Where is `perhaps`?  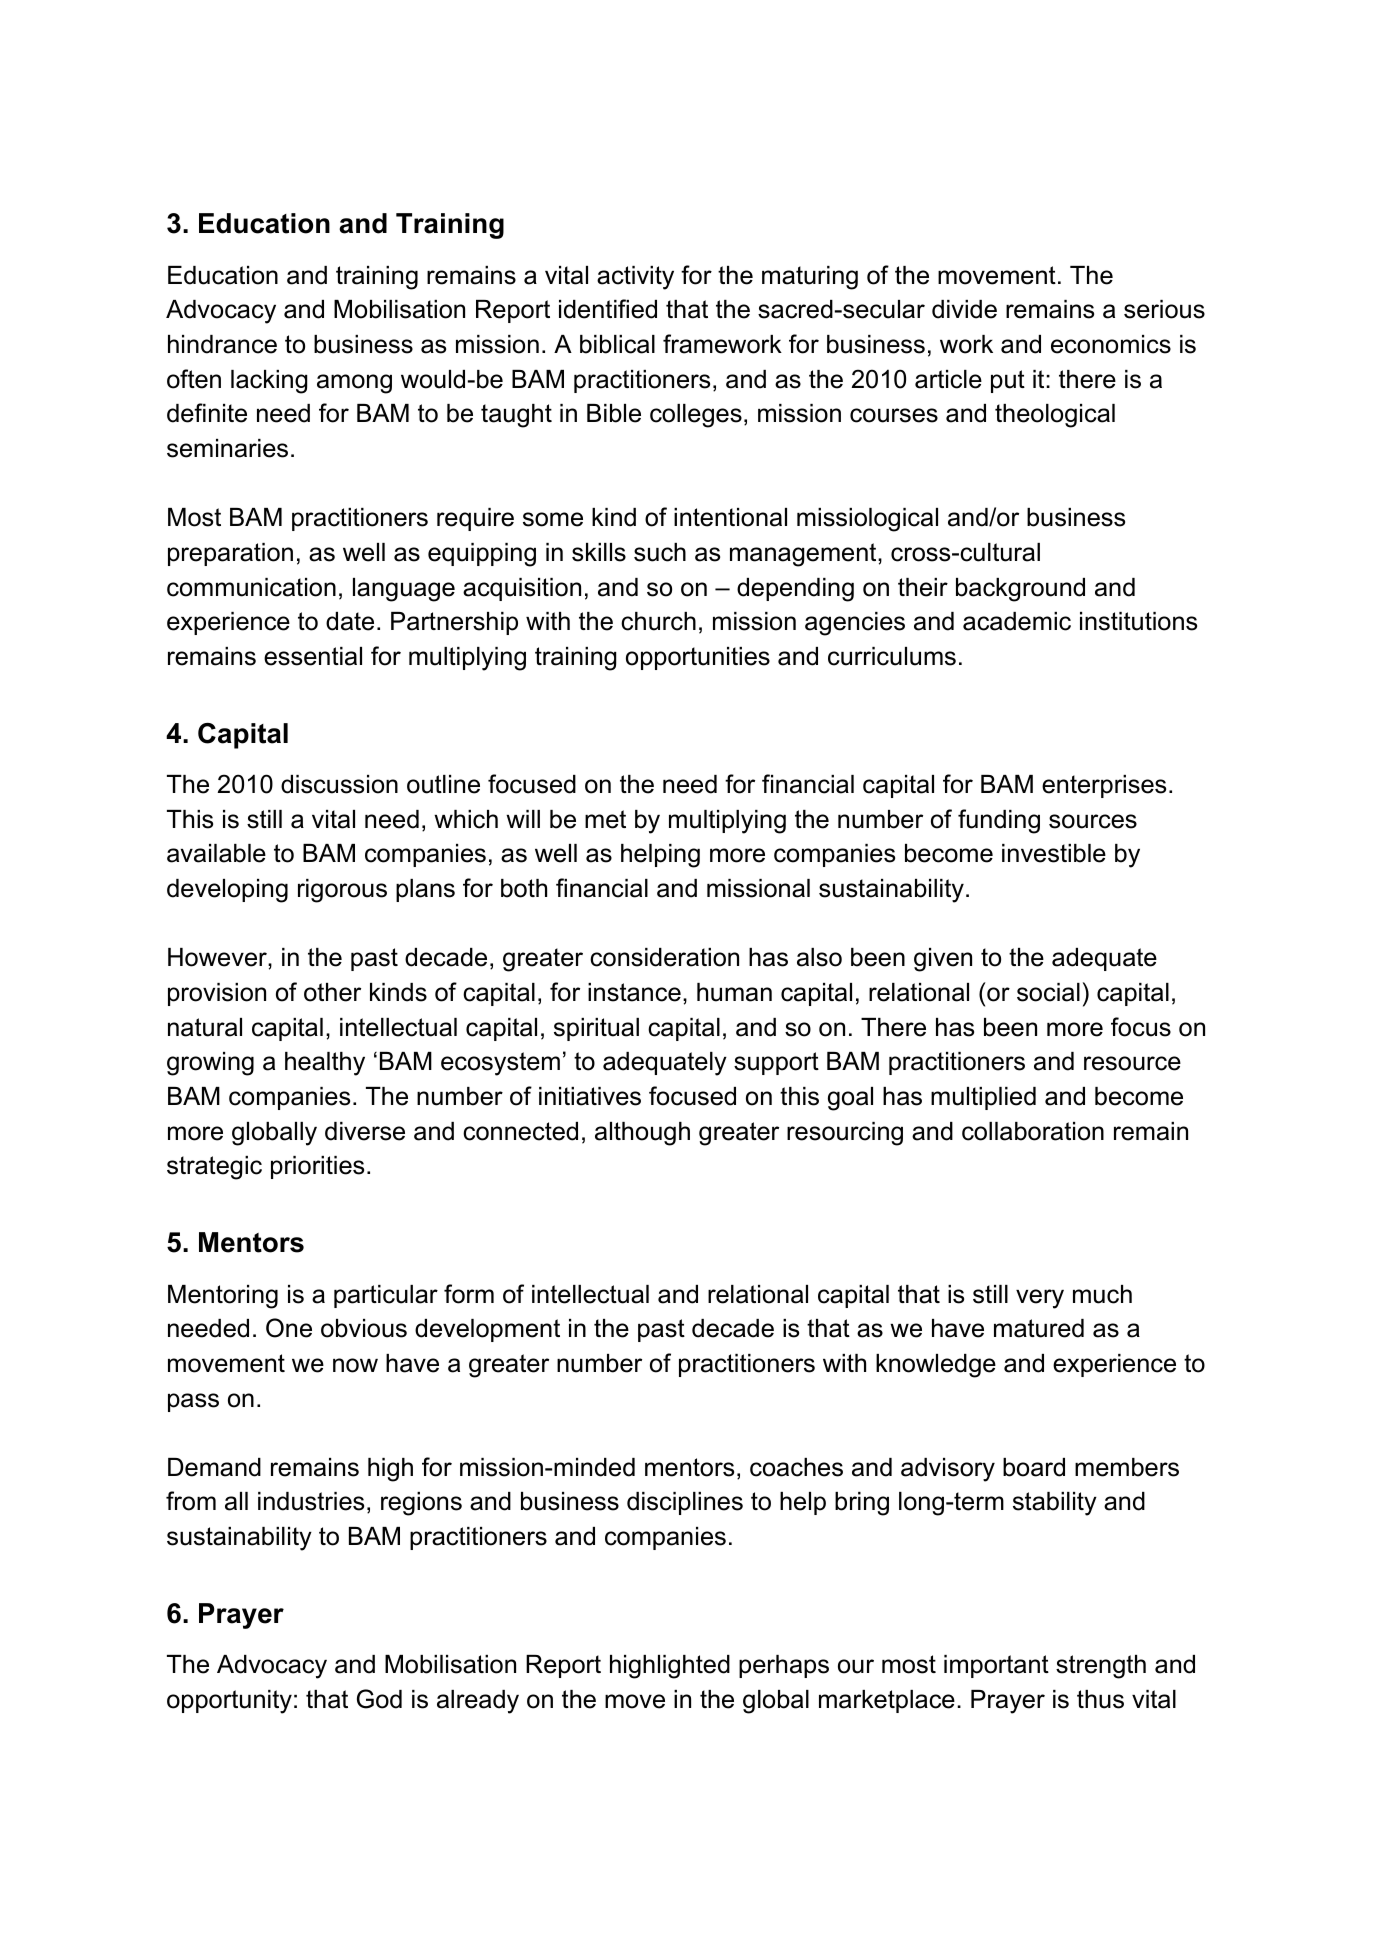 perhaps is located at coordinates (784, 1666).
